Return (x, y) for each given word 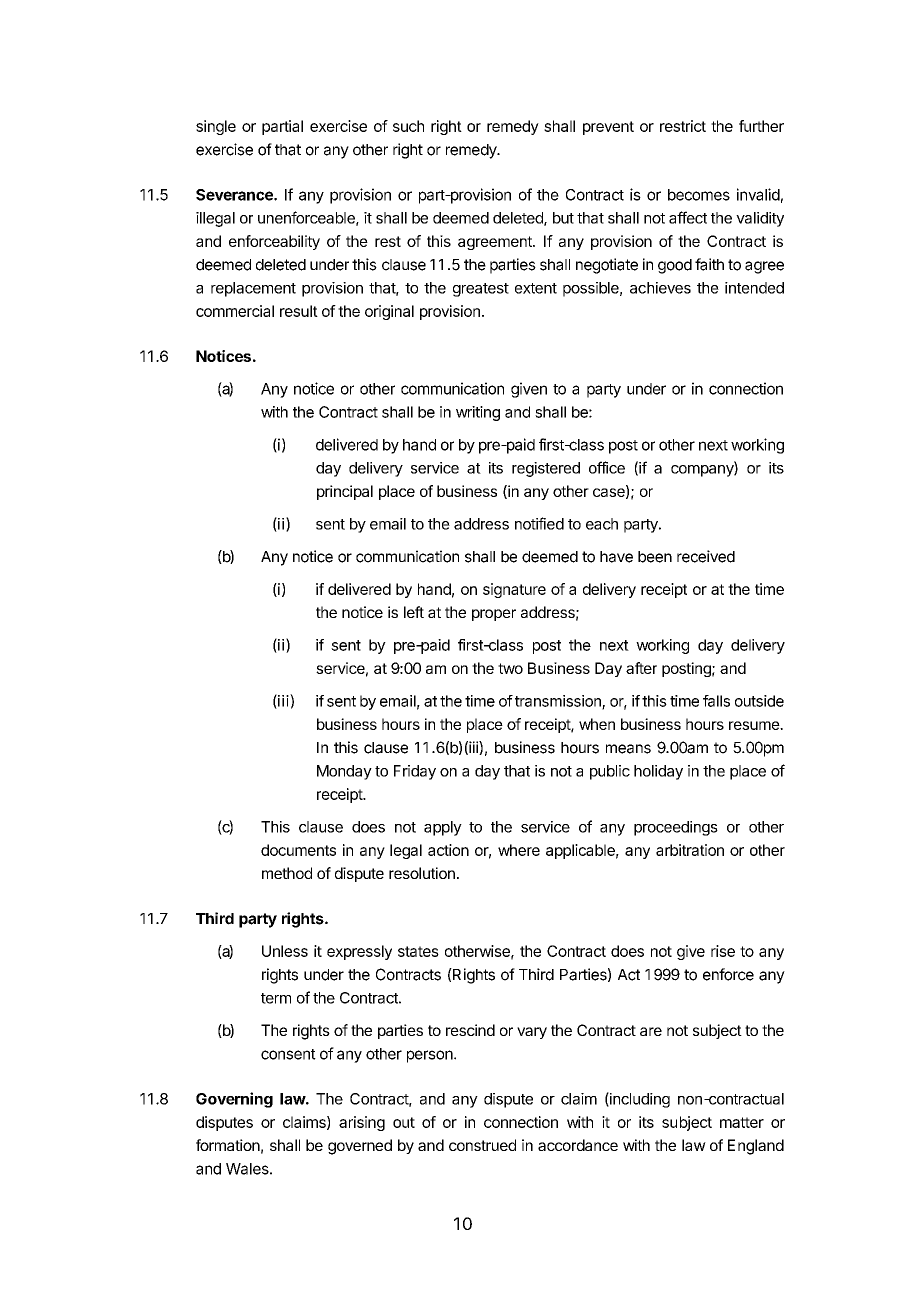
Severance (235, 195)
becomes (699, 195)
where (519, 850)
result (299, 311)
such (408, 126)
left (414, 612)
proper (494, 615)
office (607, 467)
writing (478, 413)
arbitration (690, 850)
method (287, 873)
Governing (234, 1100)
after (641, 668)
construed (482, 1145)
